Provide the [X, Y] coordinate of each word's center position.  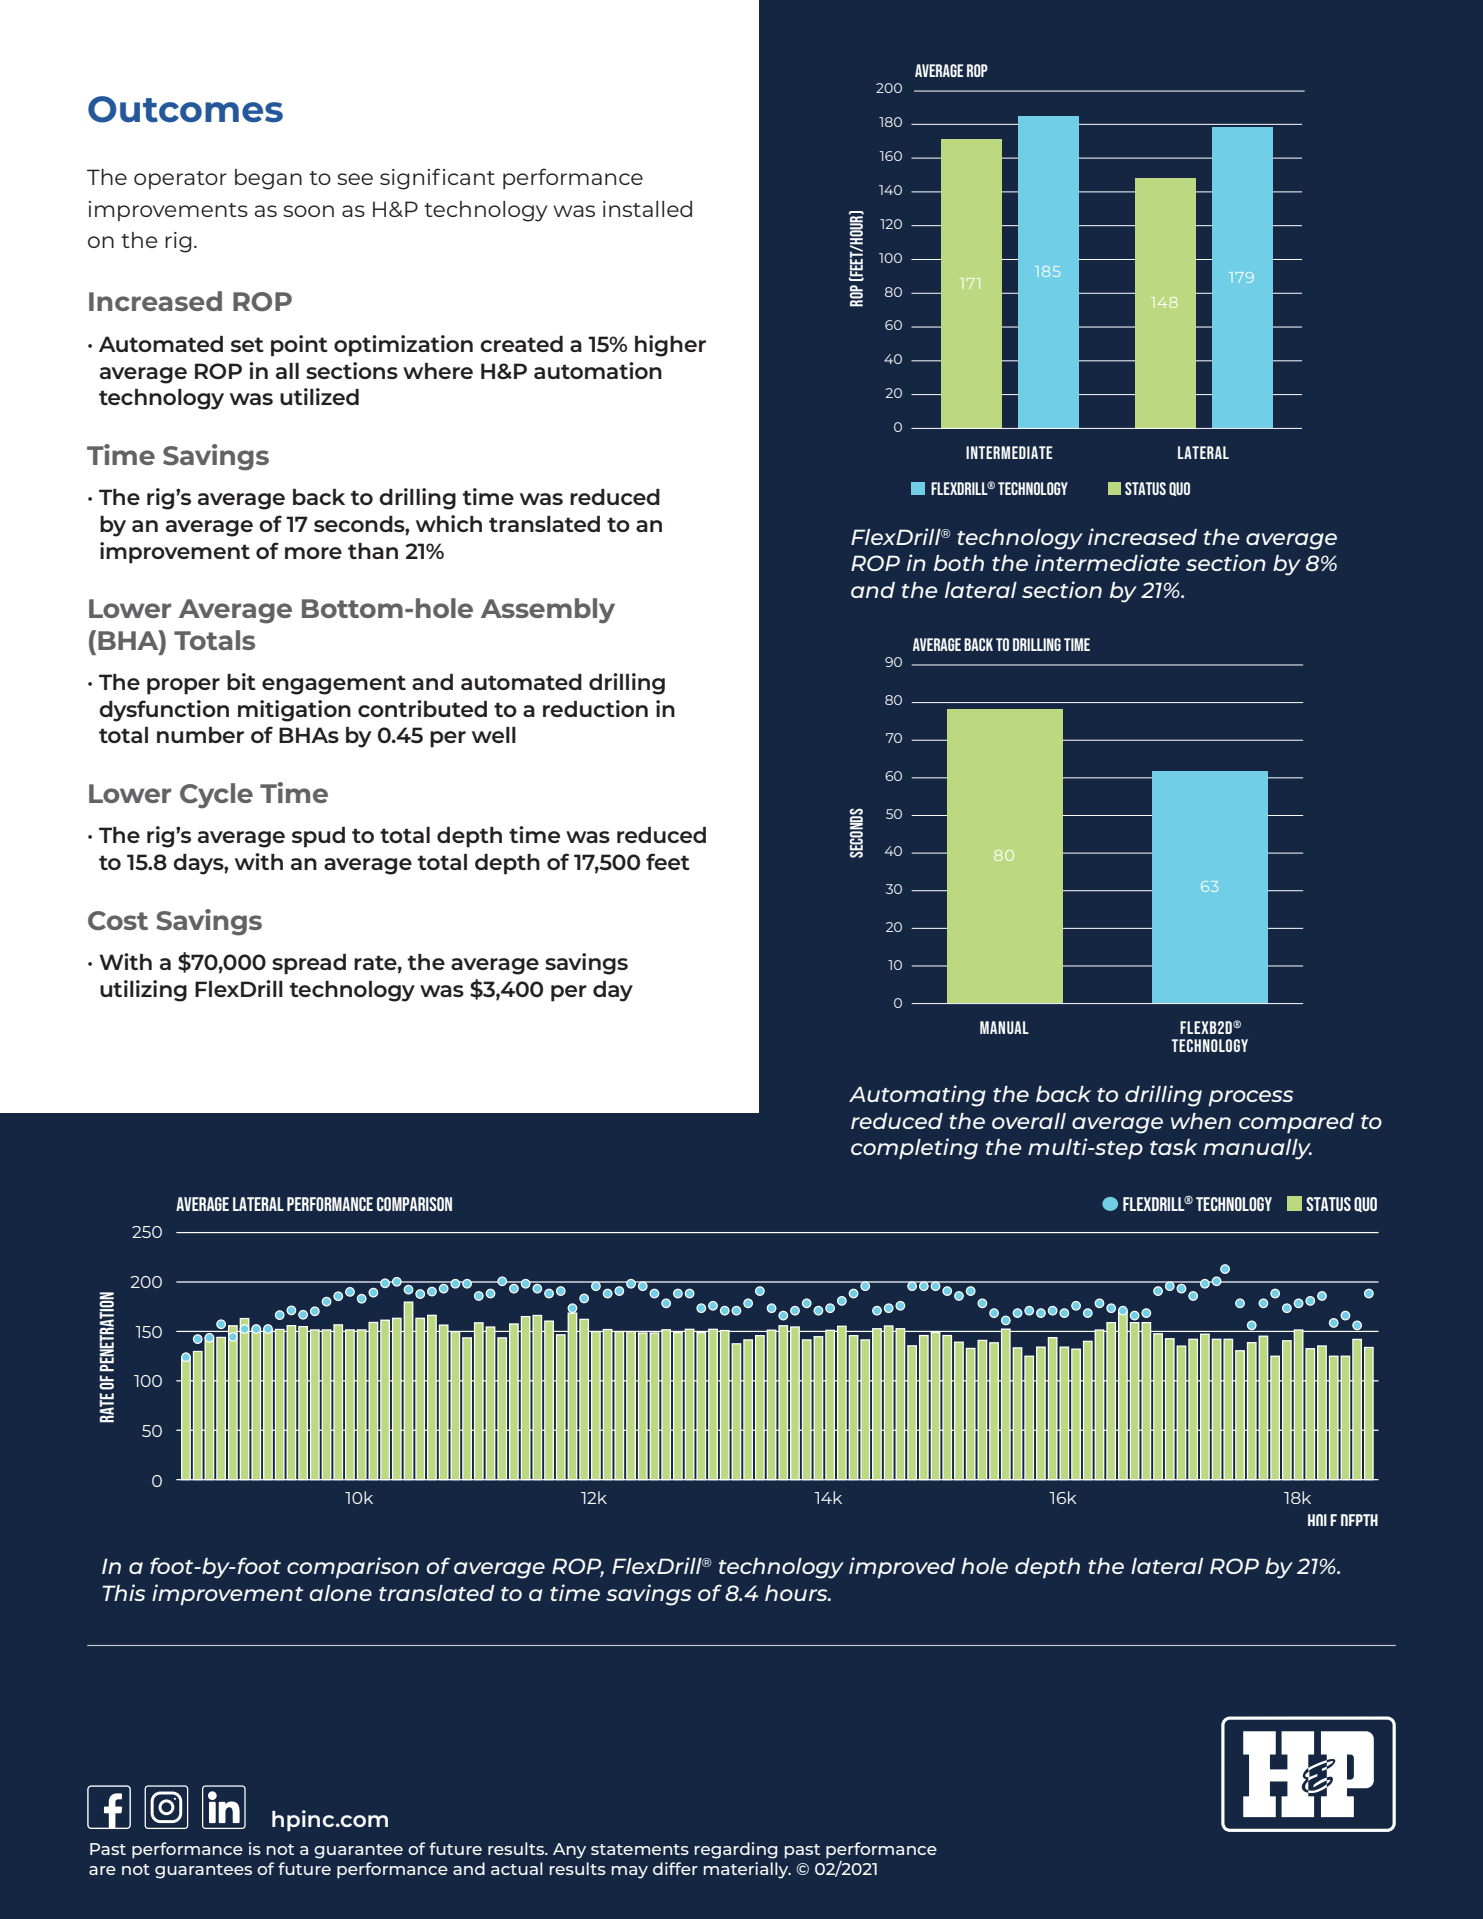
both [959, 563]
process [1250, 1098]
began [268, 179]
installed [647, 209]
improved [902, 1568]
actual [517, 1868]
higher [670, 346]
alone [340, 1593]
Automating [917, 1096]
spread [309, 964]
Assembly [548, 611]
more [313, 553]
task [1174, 1147]
